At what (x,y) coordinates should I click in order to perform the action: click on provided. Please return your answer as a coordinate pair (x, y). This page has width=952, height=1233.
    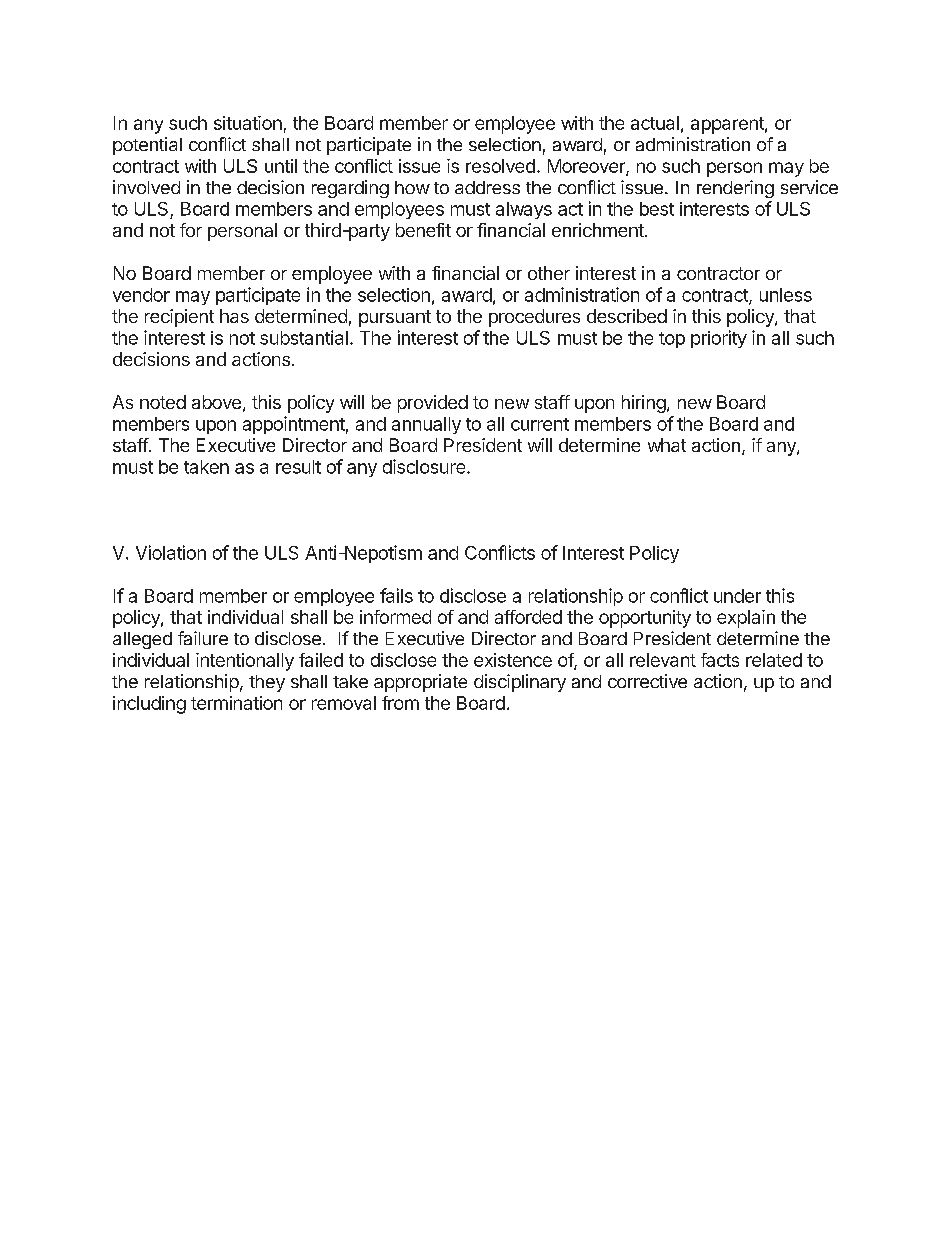
    Looking at the image, I should click on (433, 404).
